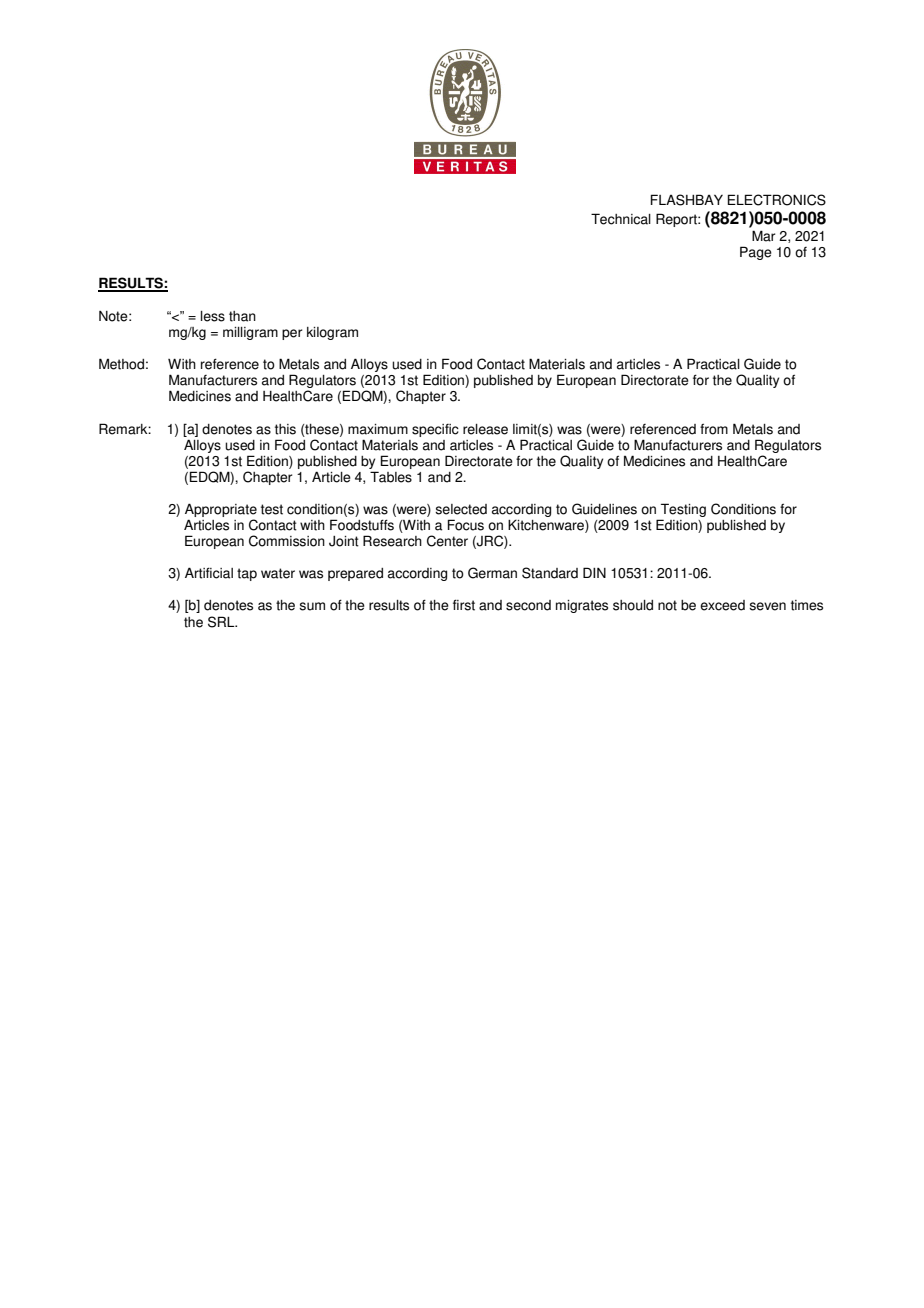 The height and width of the document is (1308, 924). I want to click on specific, so click(435, 430).
